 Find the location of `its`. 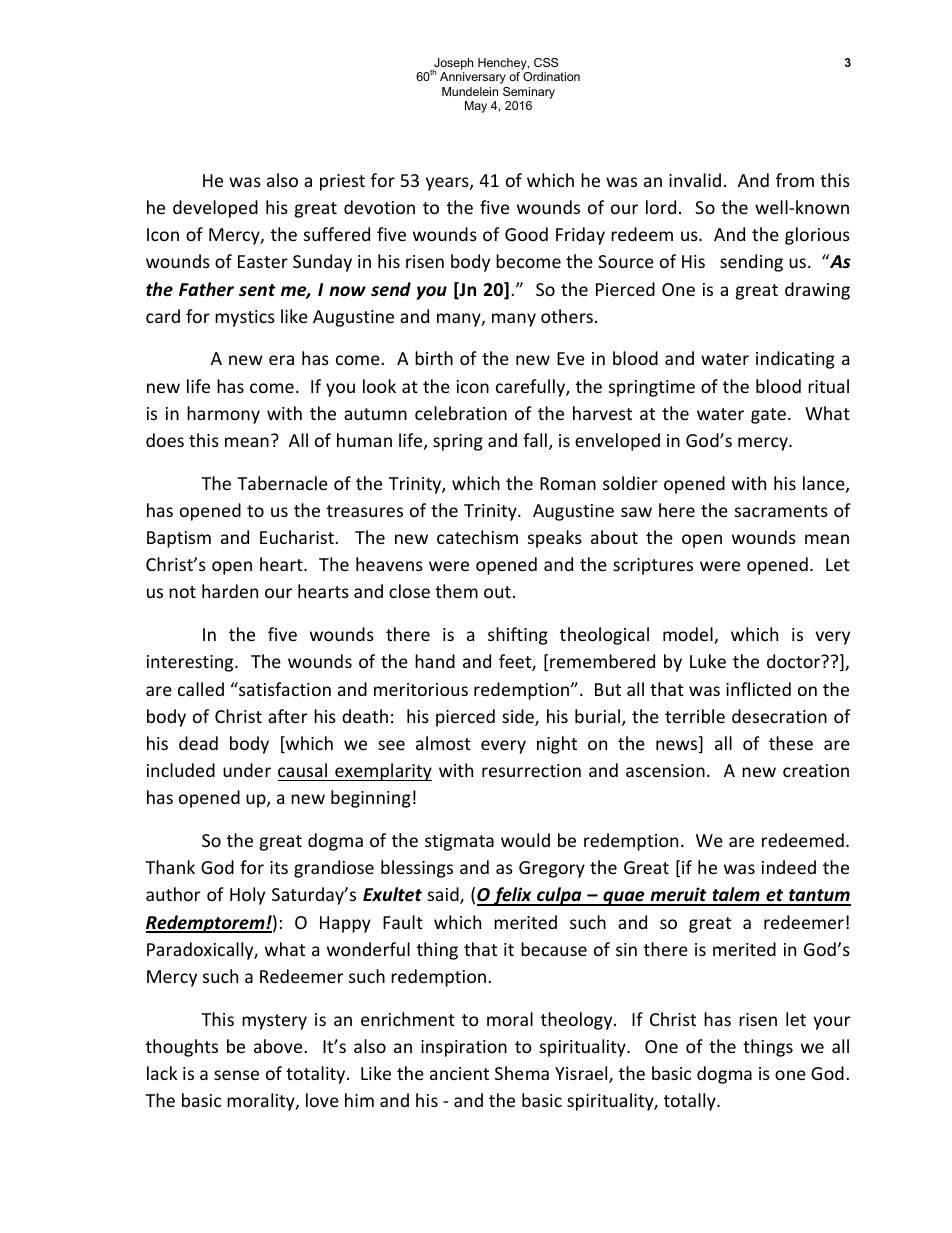

its is located at coordinates (279, 867).
